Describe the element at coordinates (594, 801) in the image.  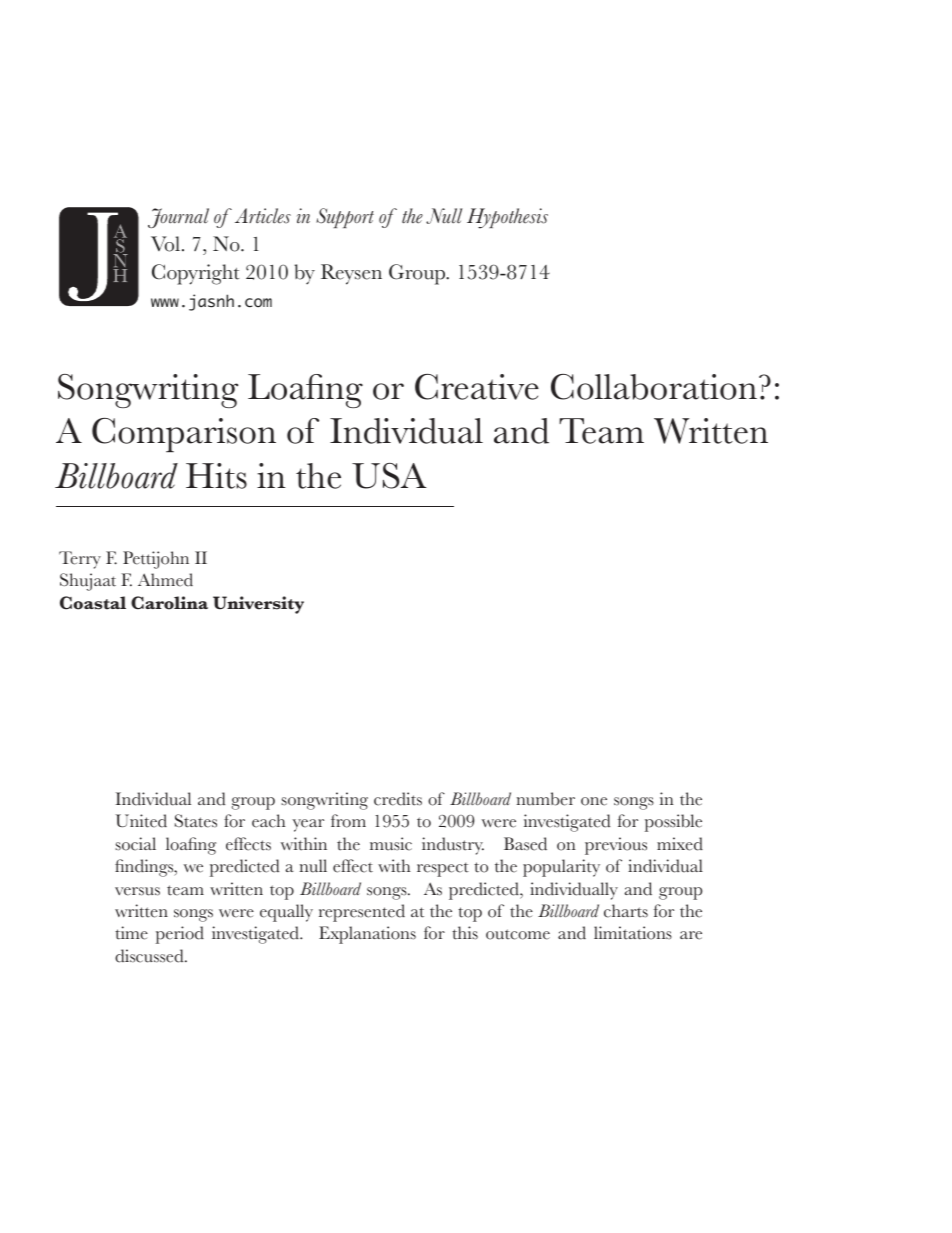
I see `one` at that location.
